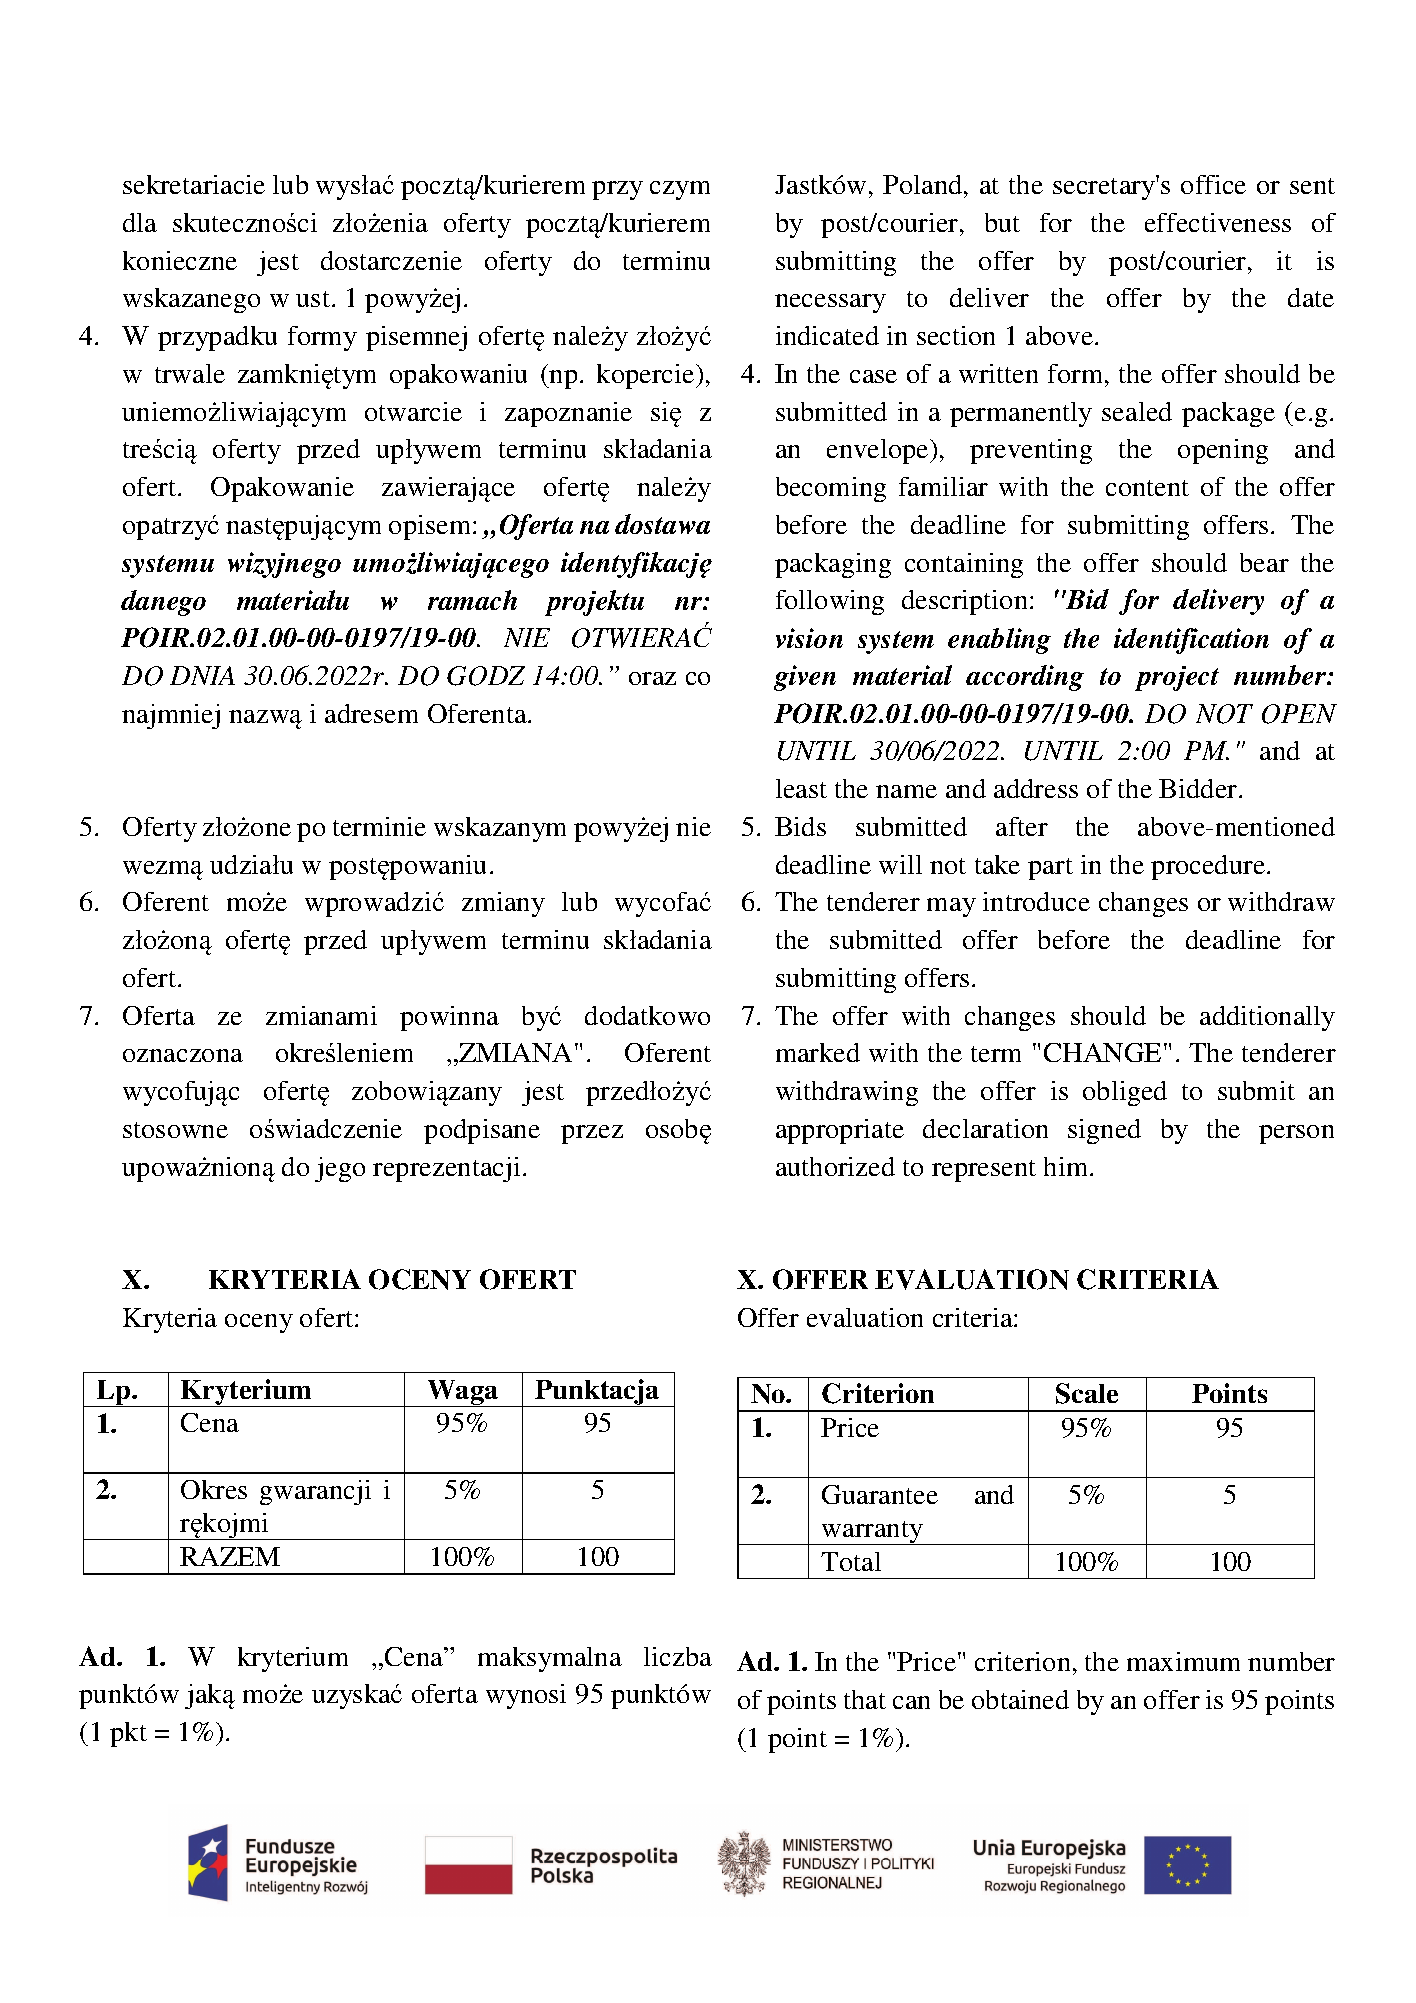 The height and width of the screenshot is (2003, 1416). Describe the element at coordinates (314, 299) in the screenshot. I see `ust` at that location.
